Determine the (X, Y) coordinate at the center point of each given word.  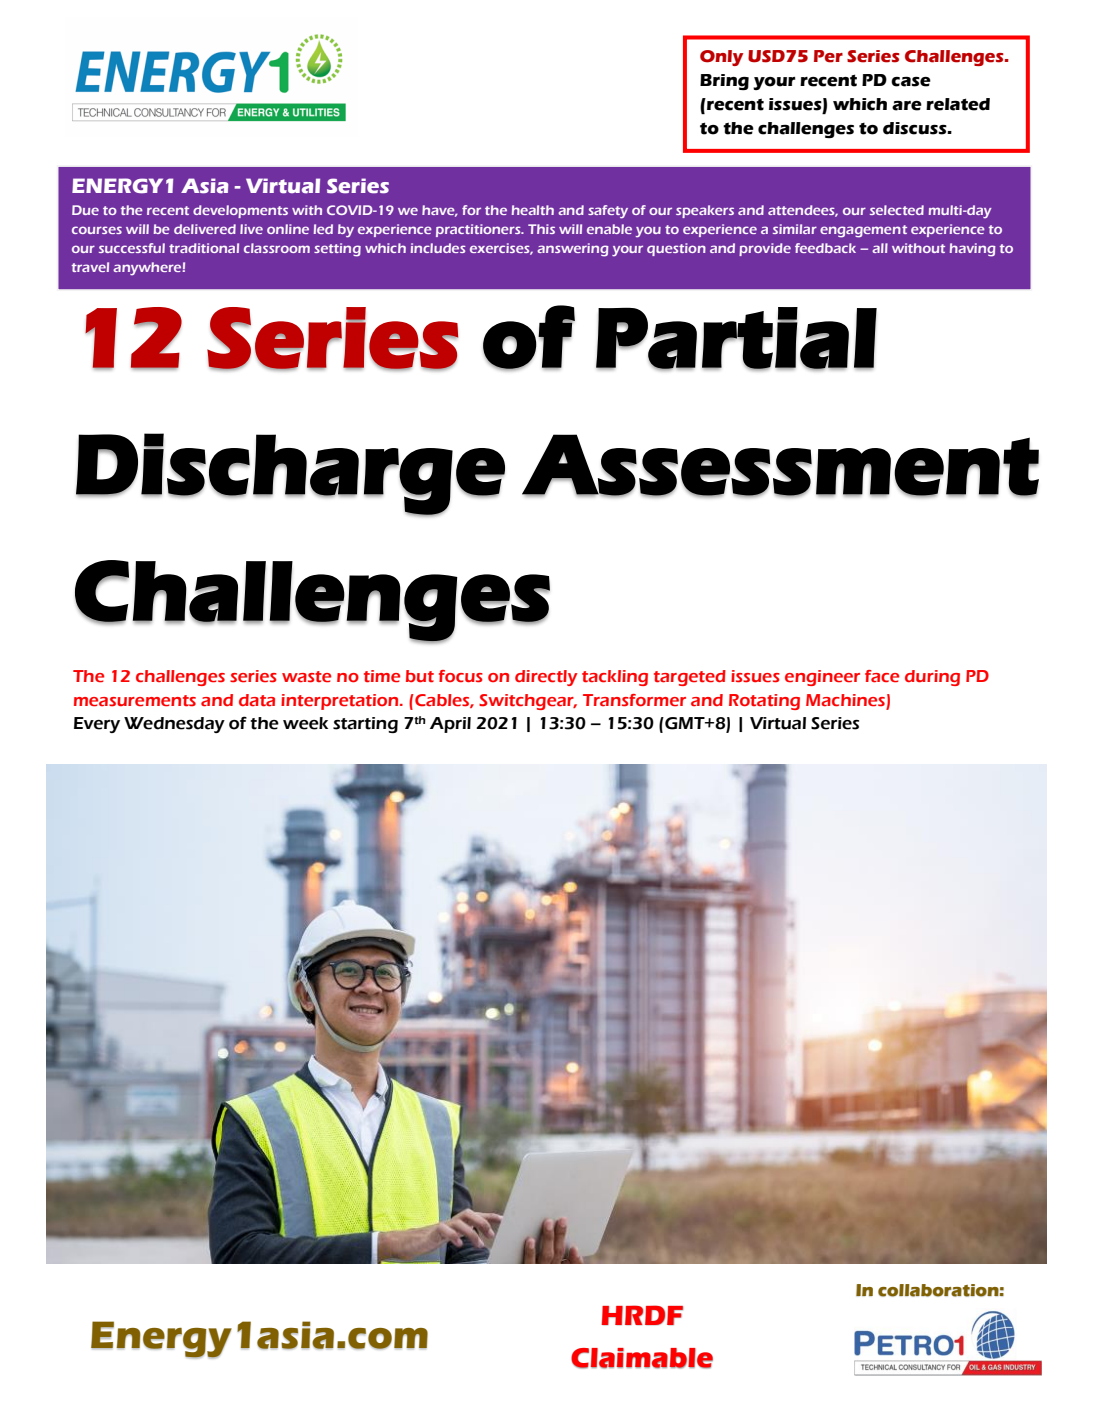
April (450, 725)
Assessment (780, 465)
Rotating (764, 702)
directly (546, 678)
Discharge (290, 474)
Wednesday (174, 725)
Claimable (642, 1358)
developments (240, 211)
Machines (845, 700)
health (533, 210)
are (907, 106)
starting (365, 725)
